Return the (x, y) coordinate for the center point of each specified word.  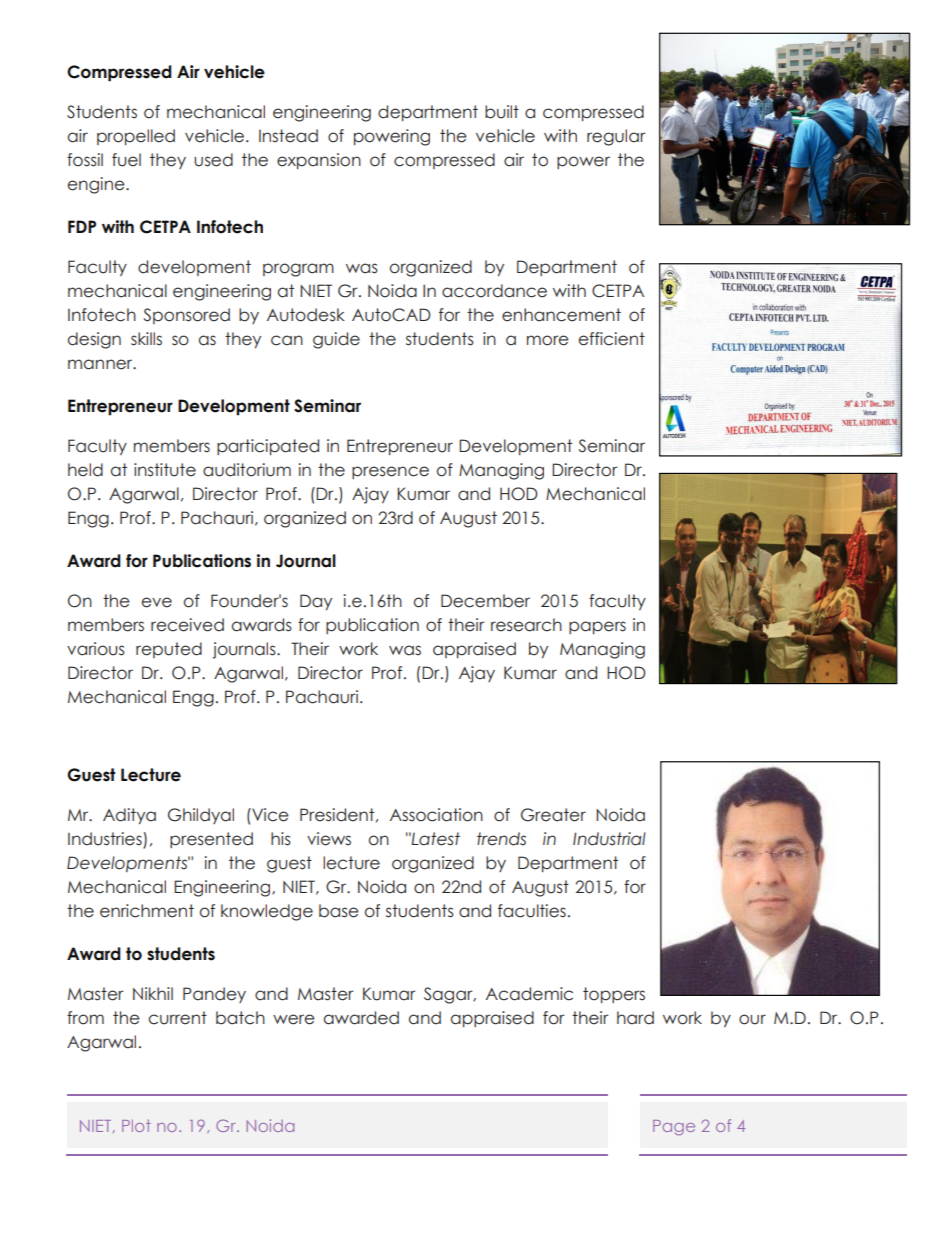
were (293, 1019)
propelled (136, 137)
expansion (319, 161)
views (329, 839)
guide (336, 340)
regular (616, 137)
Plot (136, 1125)
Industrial (609, 839)
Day (316, 602)
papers (597, 627)
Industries (106, 840)
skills (146, 339)
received (187, 625)
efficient (612, 339)
